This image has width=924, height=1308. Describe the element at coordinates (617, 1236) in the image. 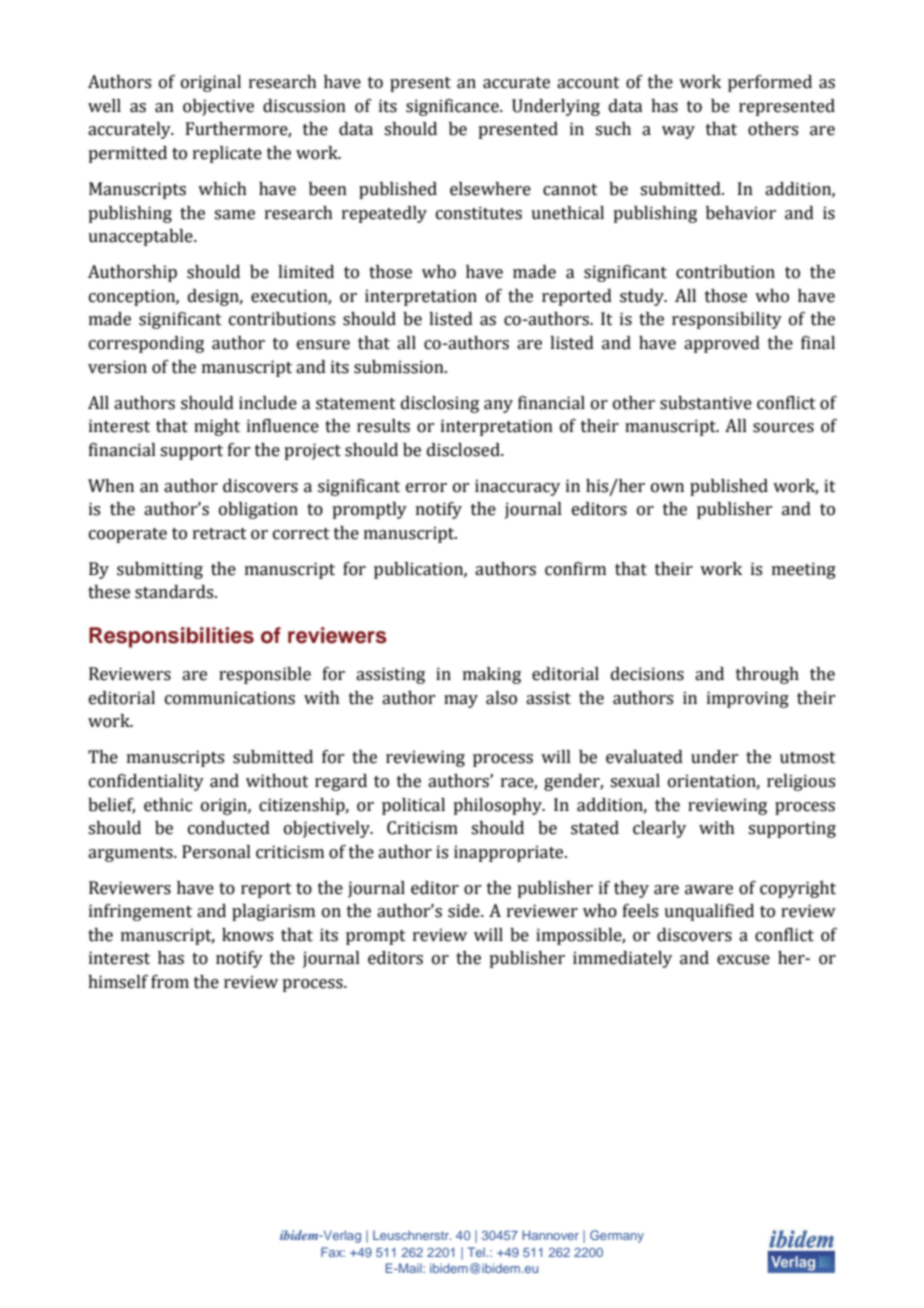

I see `Germany` at that location.
